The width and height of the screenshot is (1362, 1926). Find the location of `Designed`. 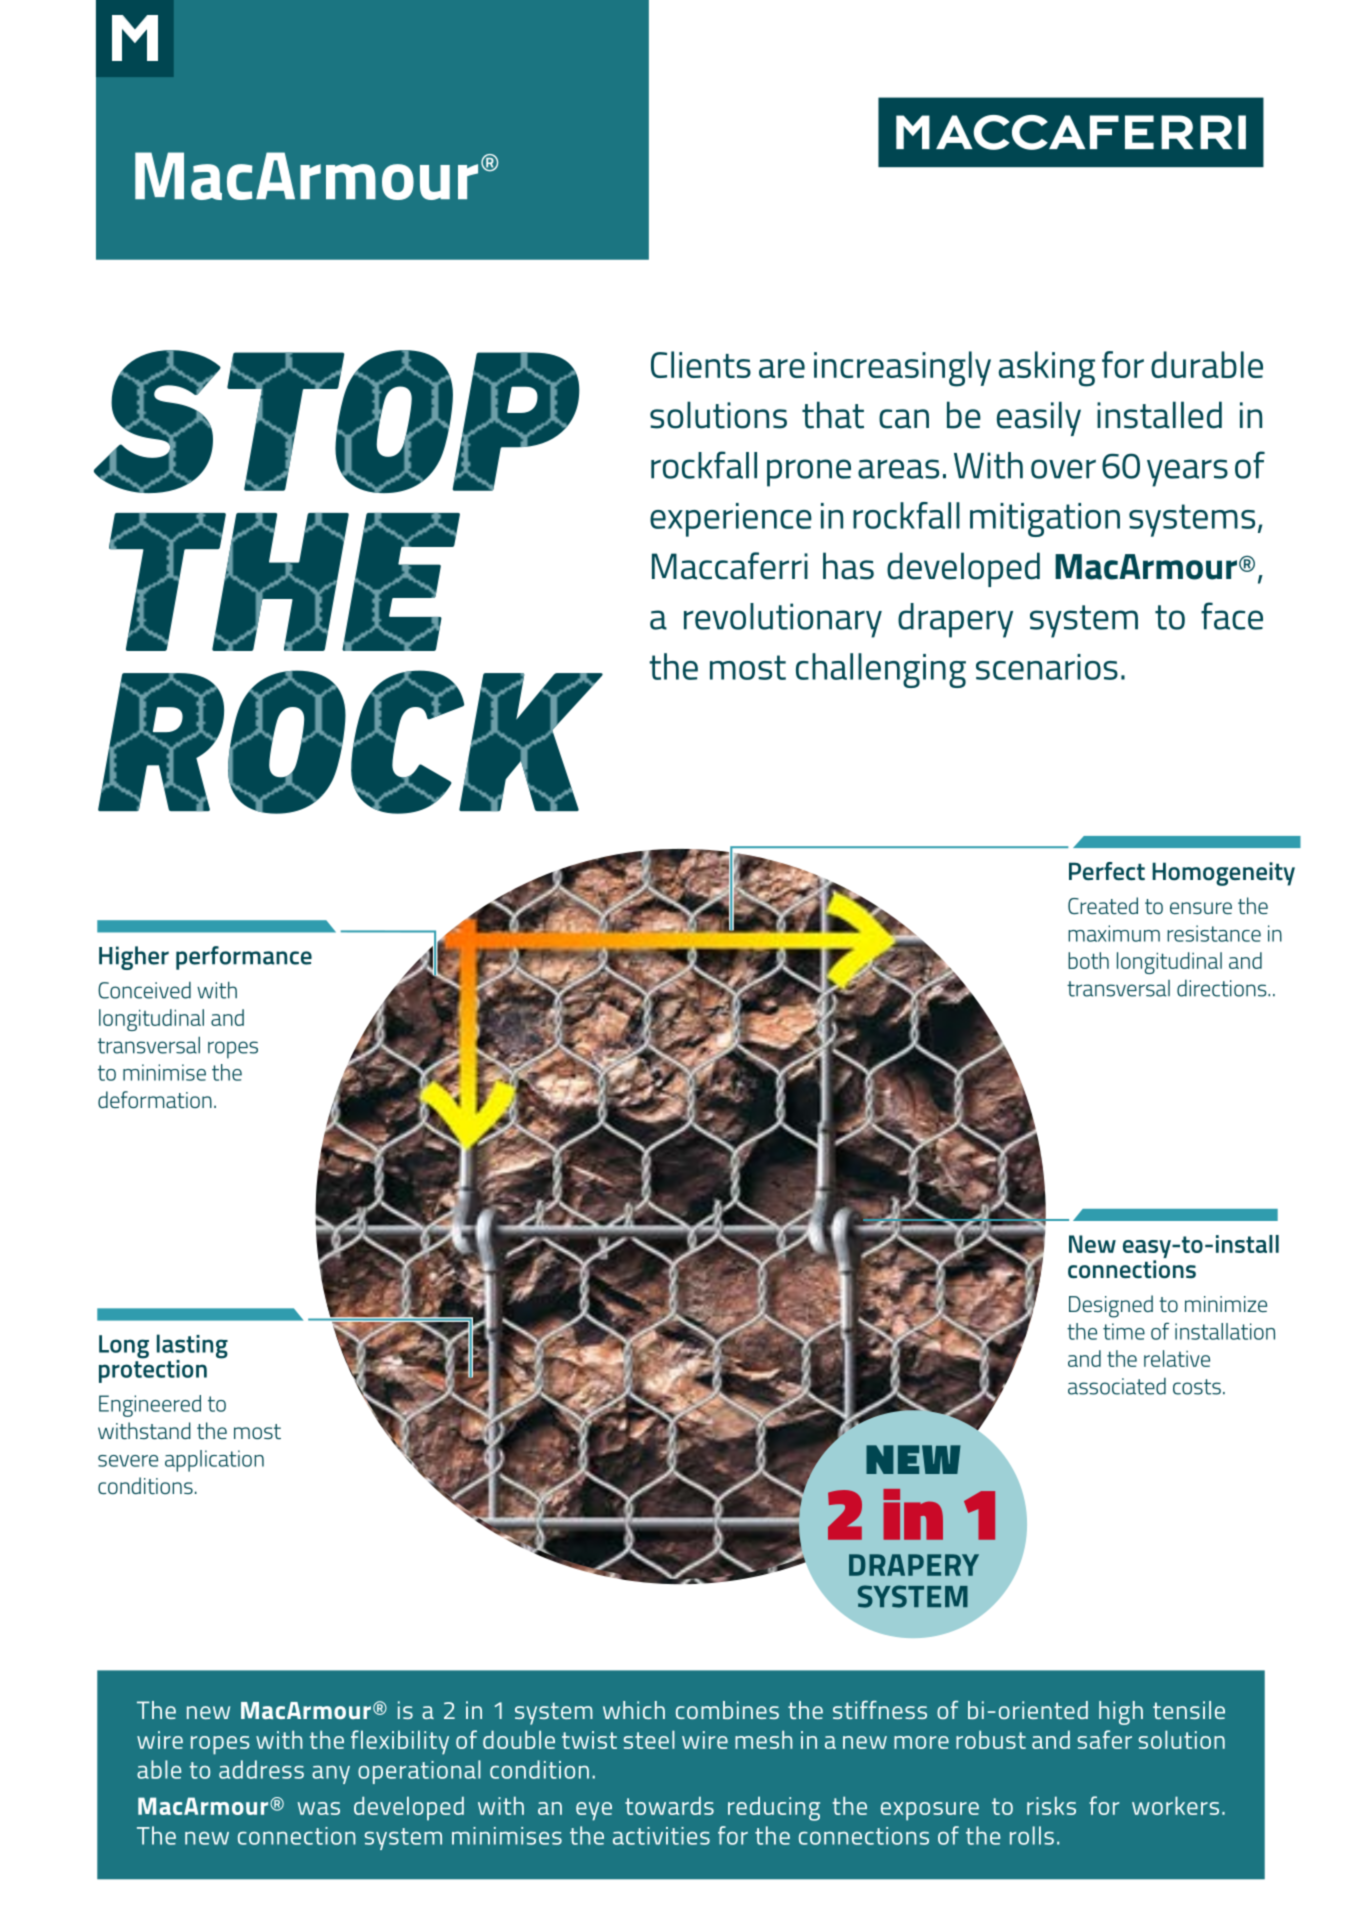

Designed is located at coordinates (1111, 1306).
